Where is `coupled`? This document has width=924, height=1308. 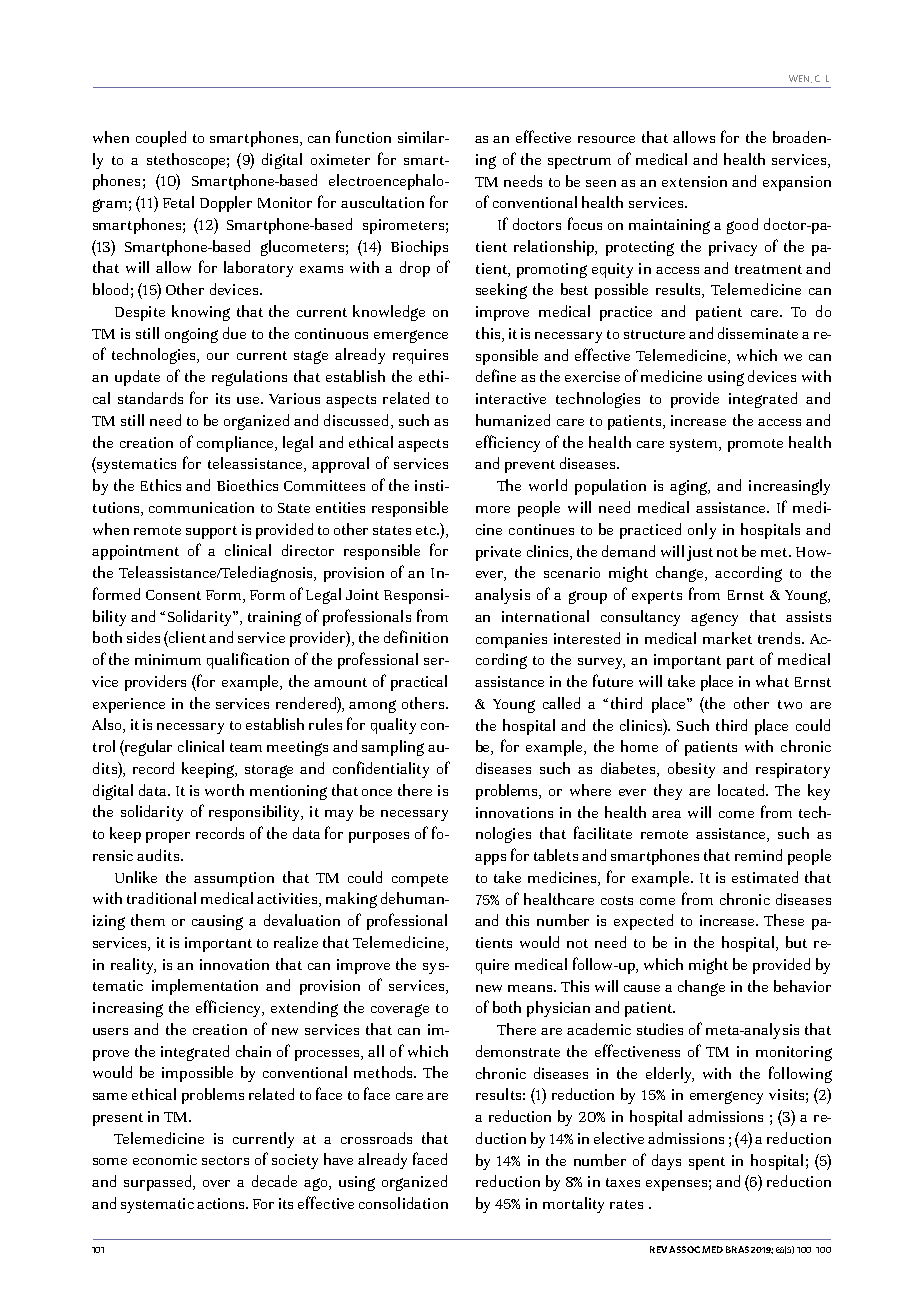
coupled is located at coordinates (161, 139).
